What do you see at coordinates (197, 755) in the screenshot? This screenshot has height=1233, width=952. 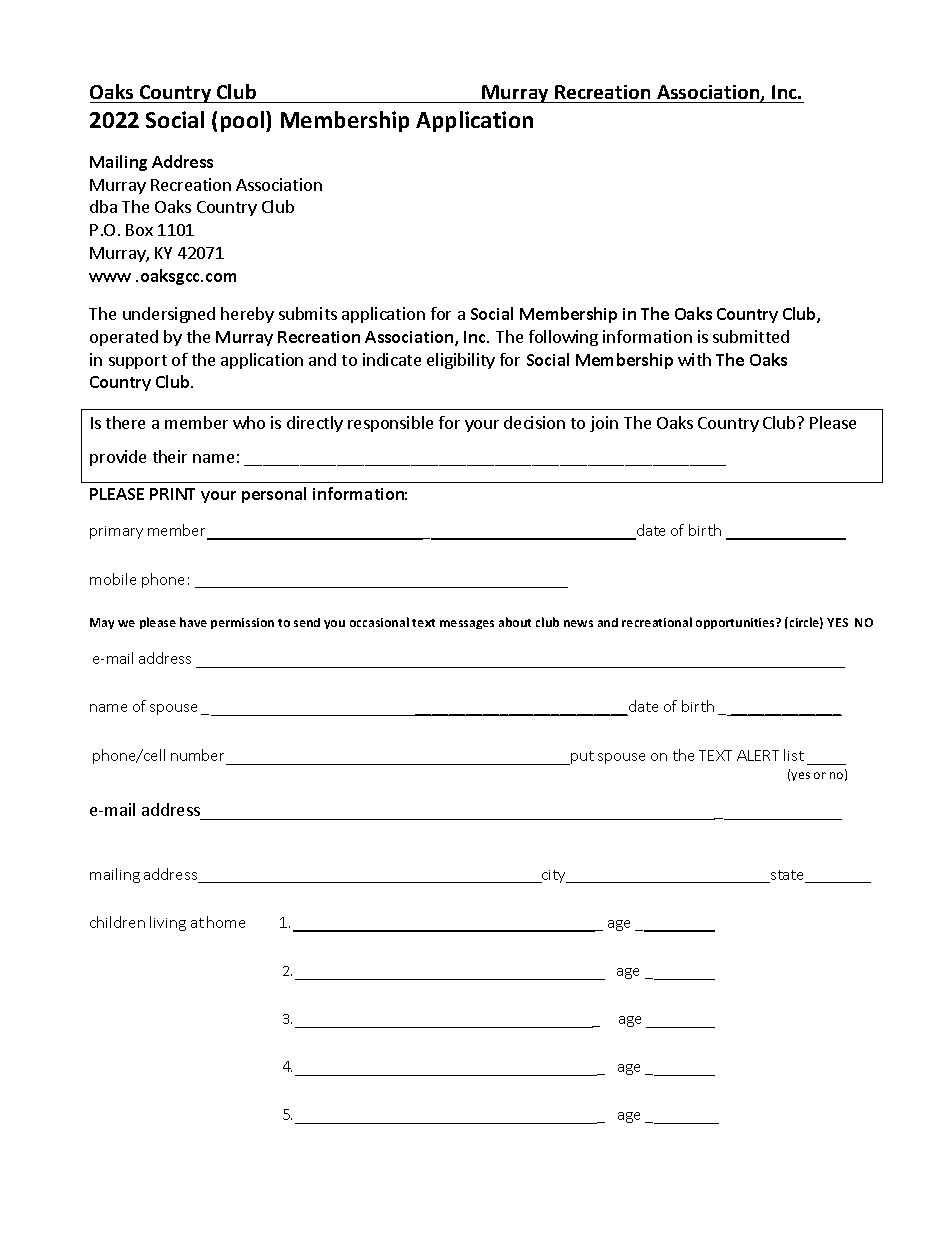 I see `number` at bounding box center [197, 755].
